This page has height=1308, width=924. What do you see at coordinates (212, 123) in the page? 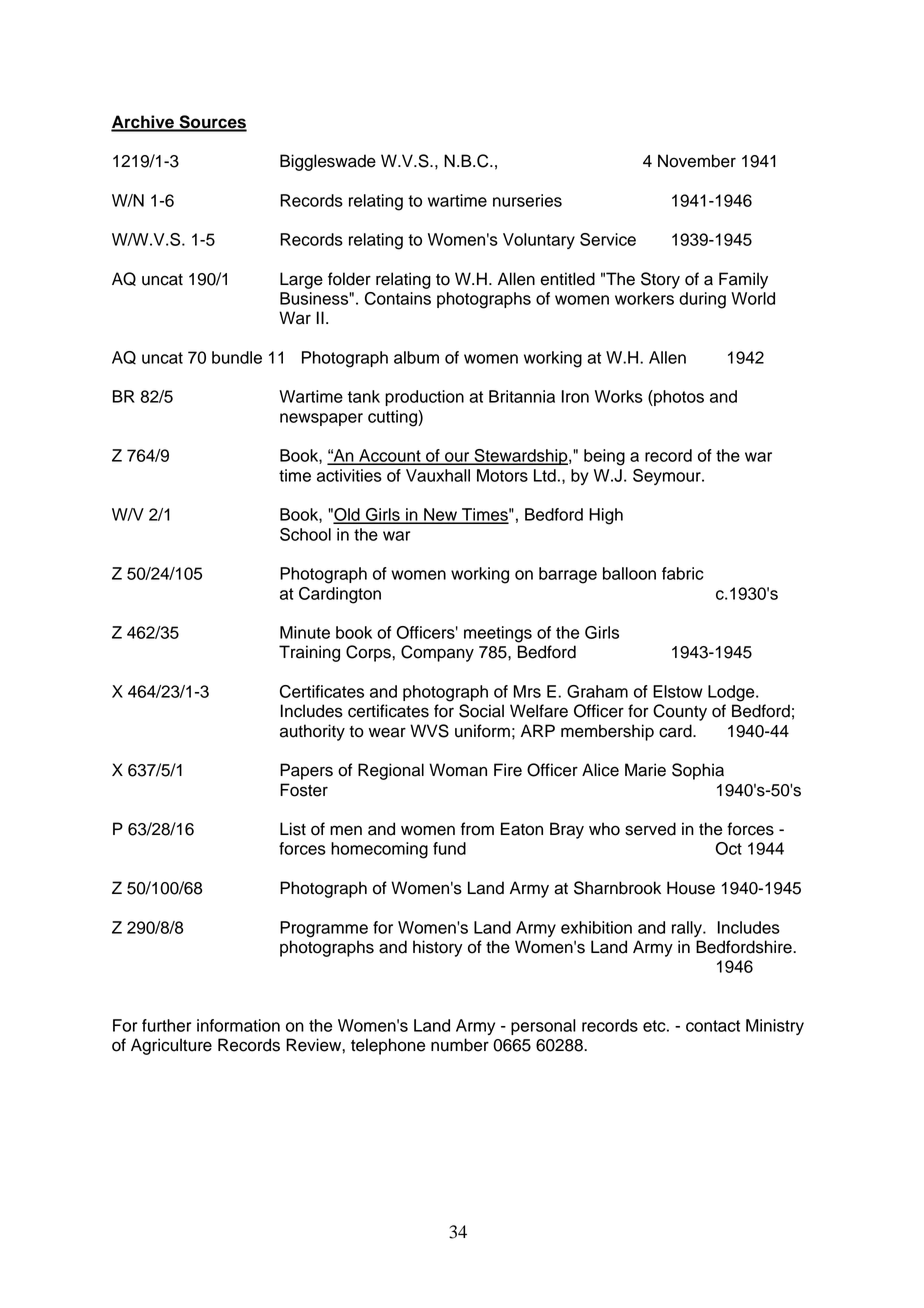
I see `Sources` at bounding box center [212, 123].
